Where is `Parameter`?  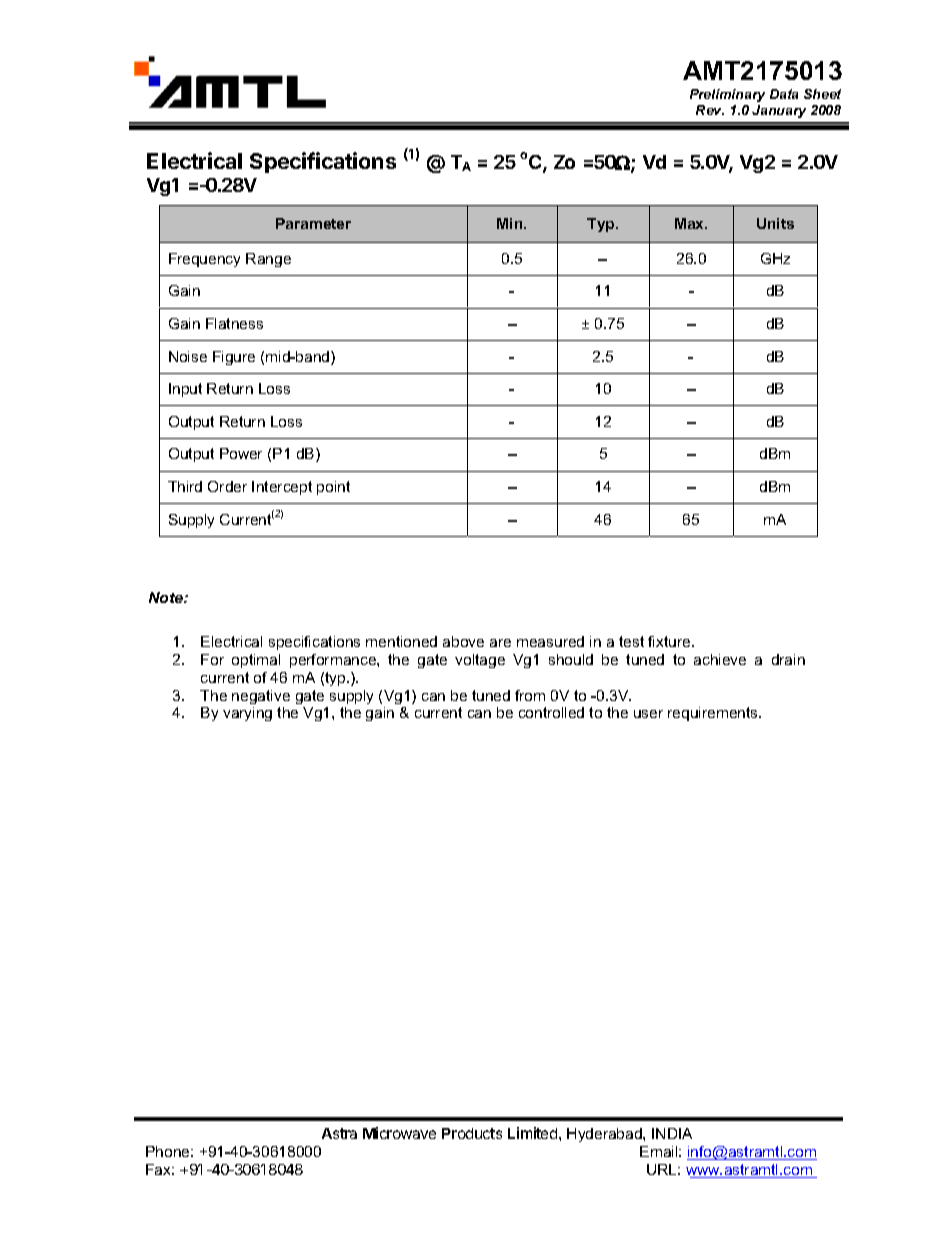 Parameter is located at coordinates (313, 223).
